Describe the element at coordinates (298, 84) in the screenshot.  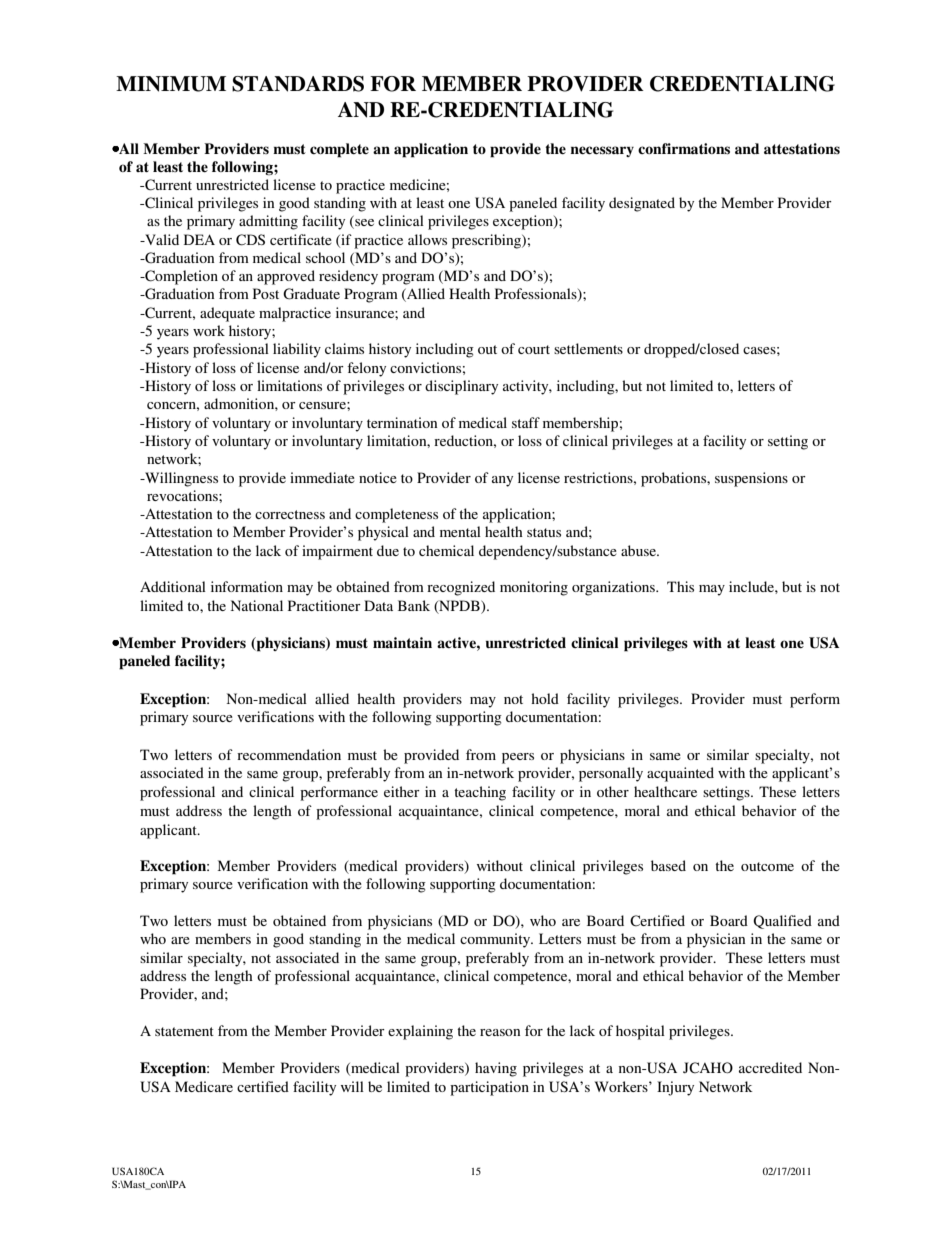
I see `STANDARDS` at that location.
